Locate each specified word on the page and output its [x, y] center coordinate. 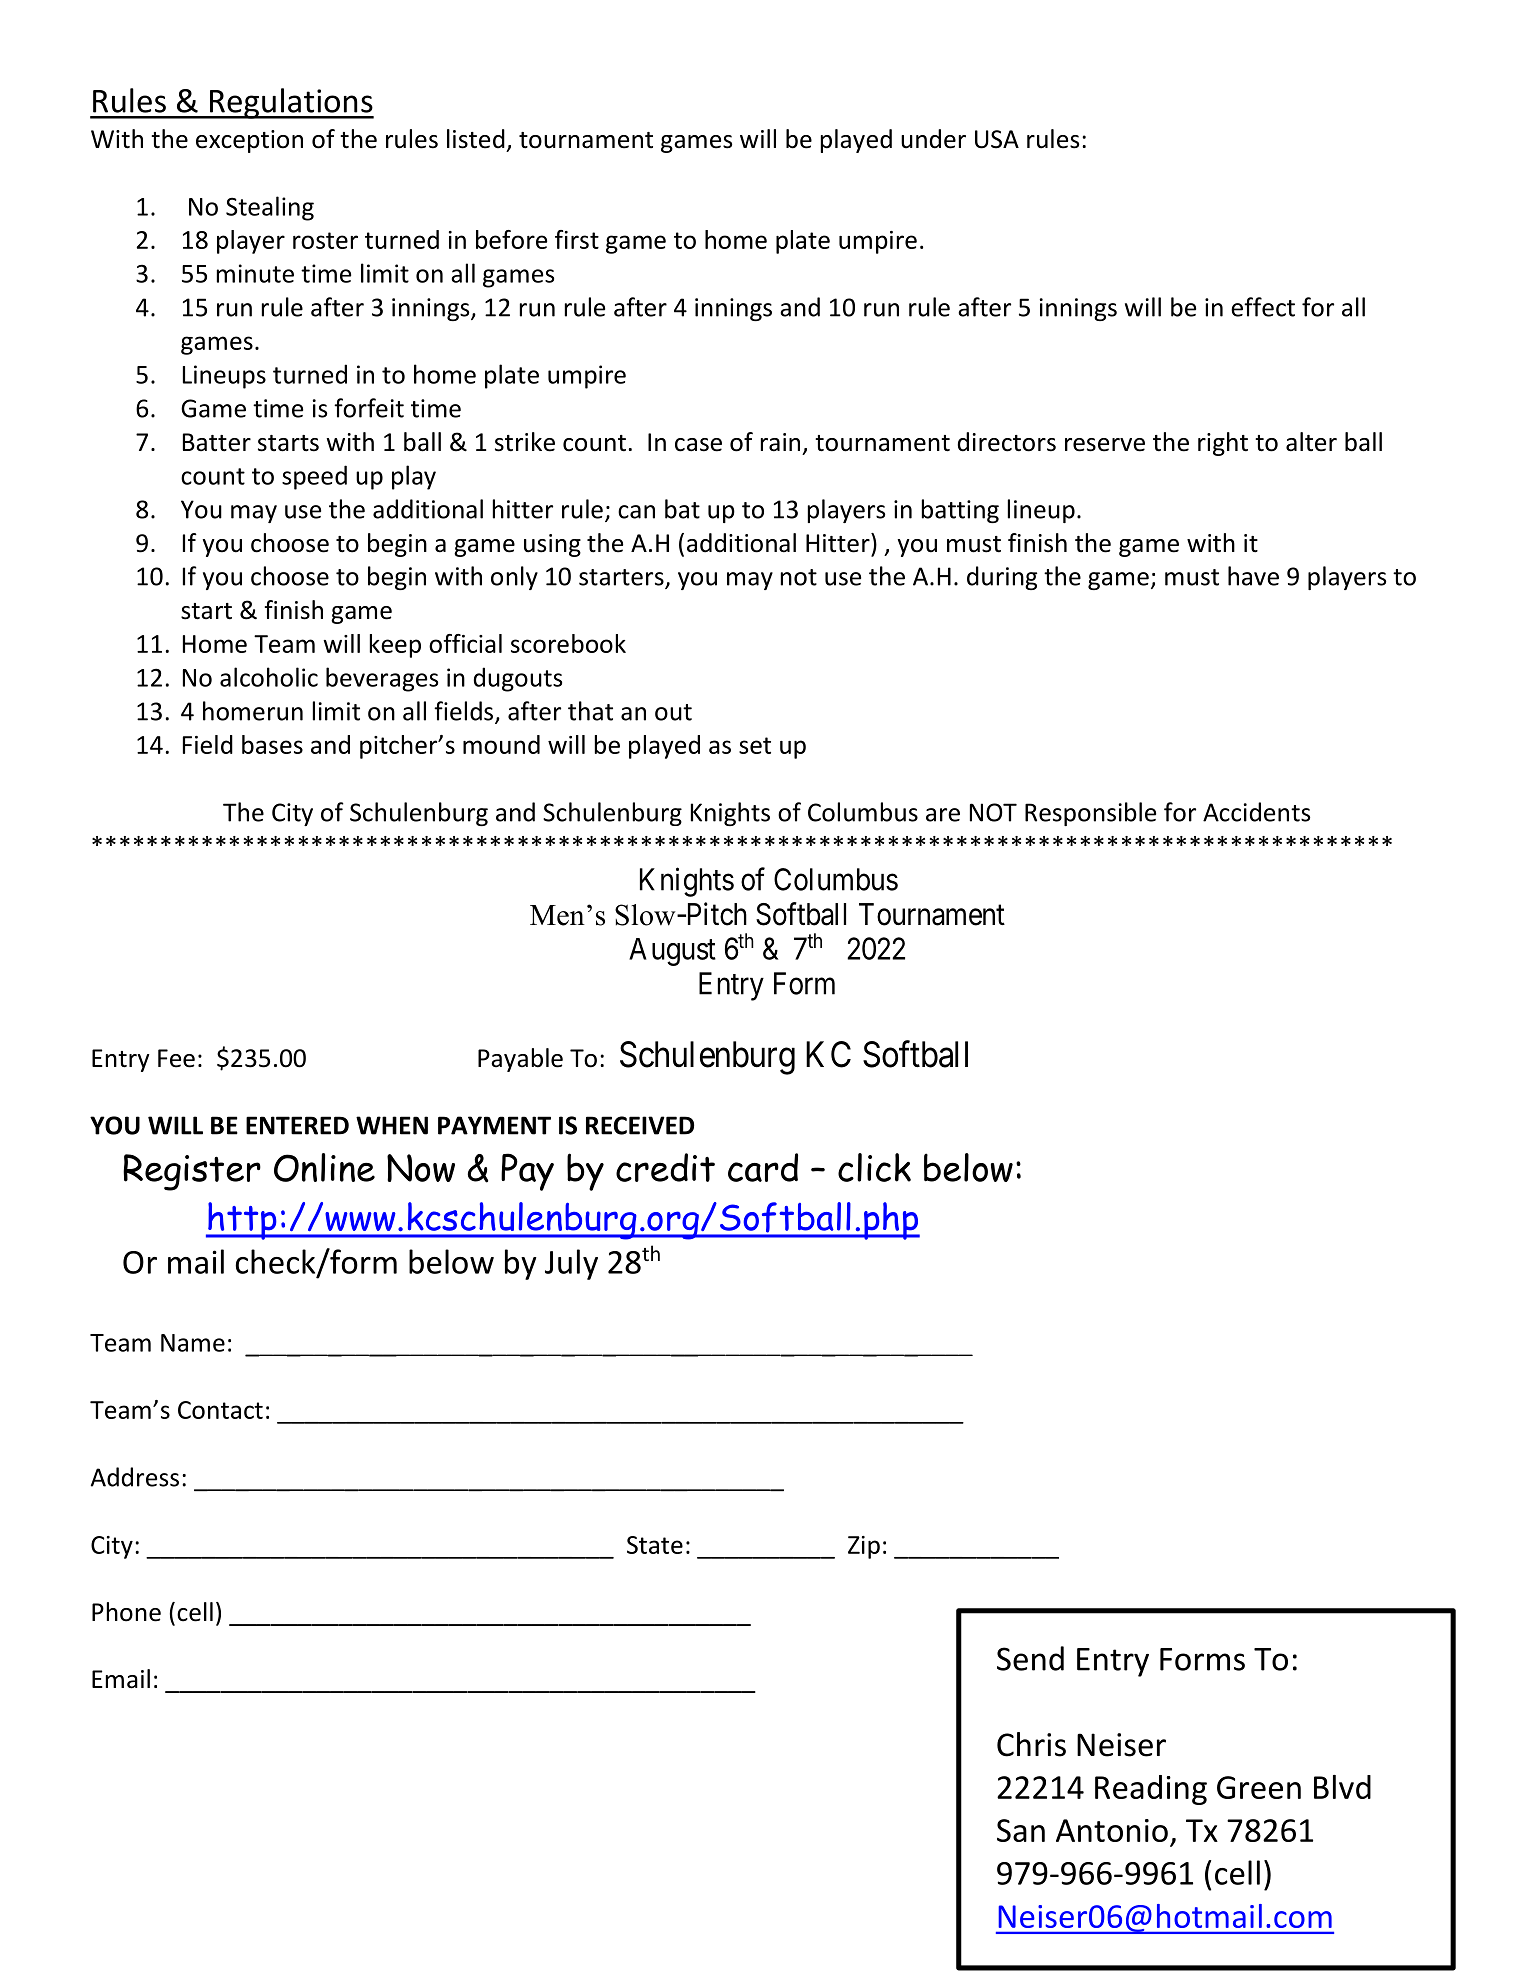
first [577, 239]
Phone [126, 1612]
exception [249, 141]
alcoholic [269, 677]
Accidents [1256, 812]
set [755, 745]
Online [324, 1167]
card [763, 1167]
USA [997, 139]
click [874, 1167]
